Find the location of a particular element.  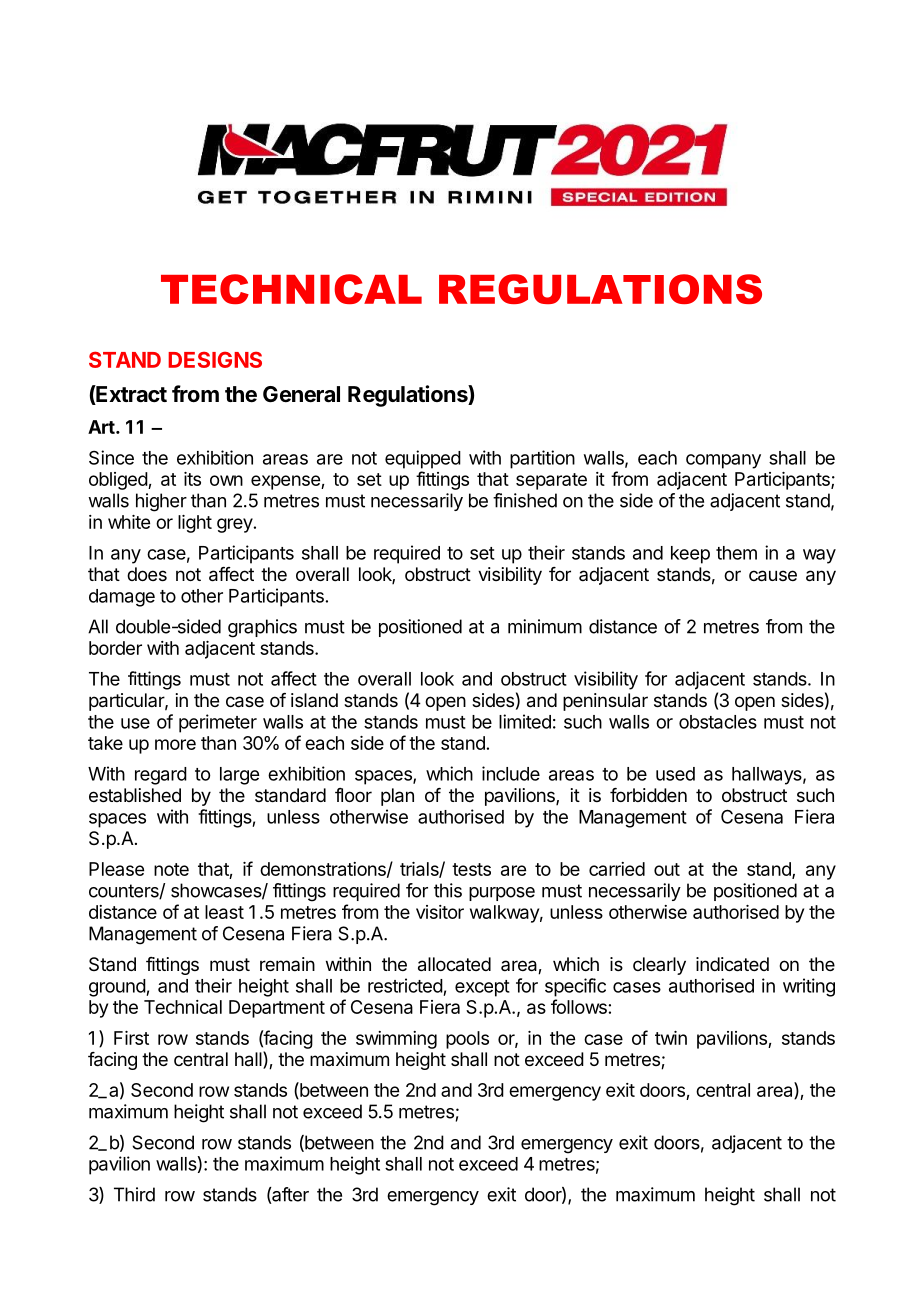

equipped is located at coordinates (423, 459).
